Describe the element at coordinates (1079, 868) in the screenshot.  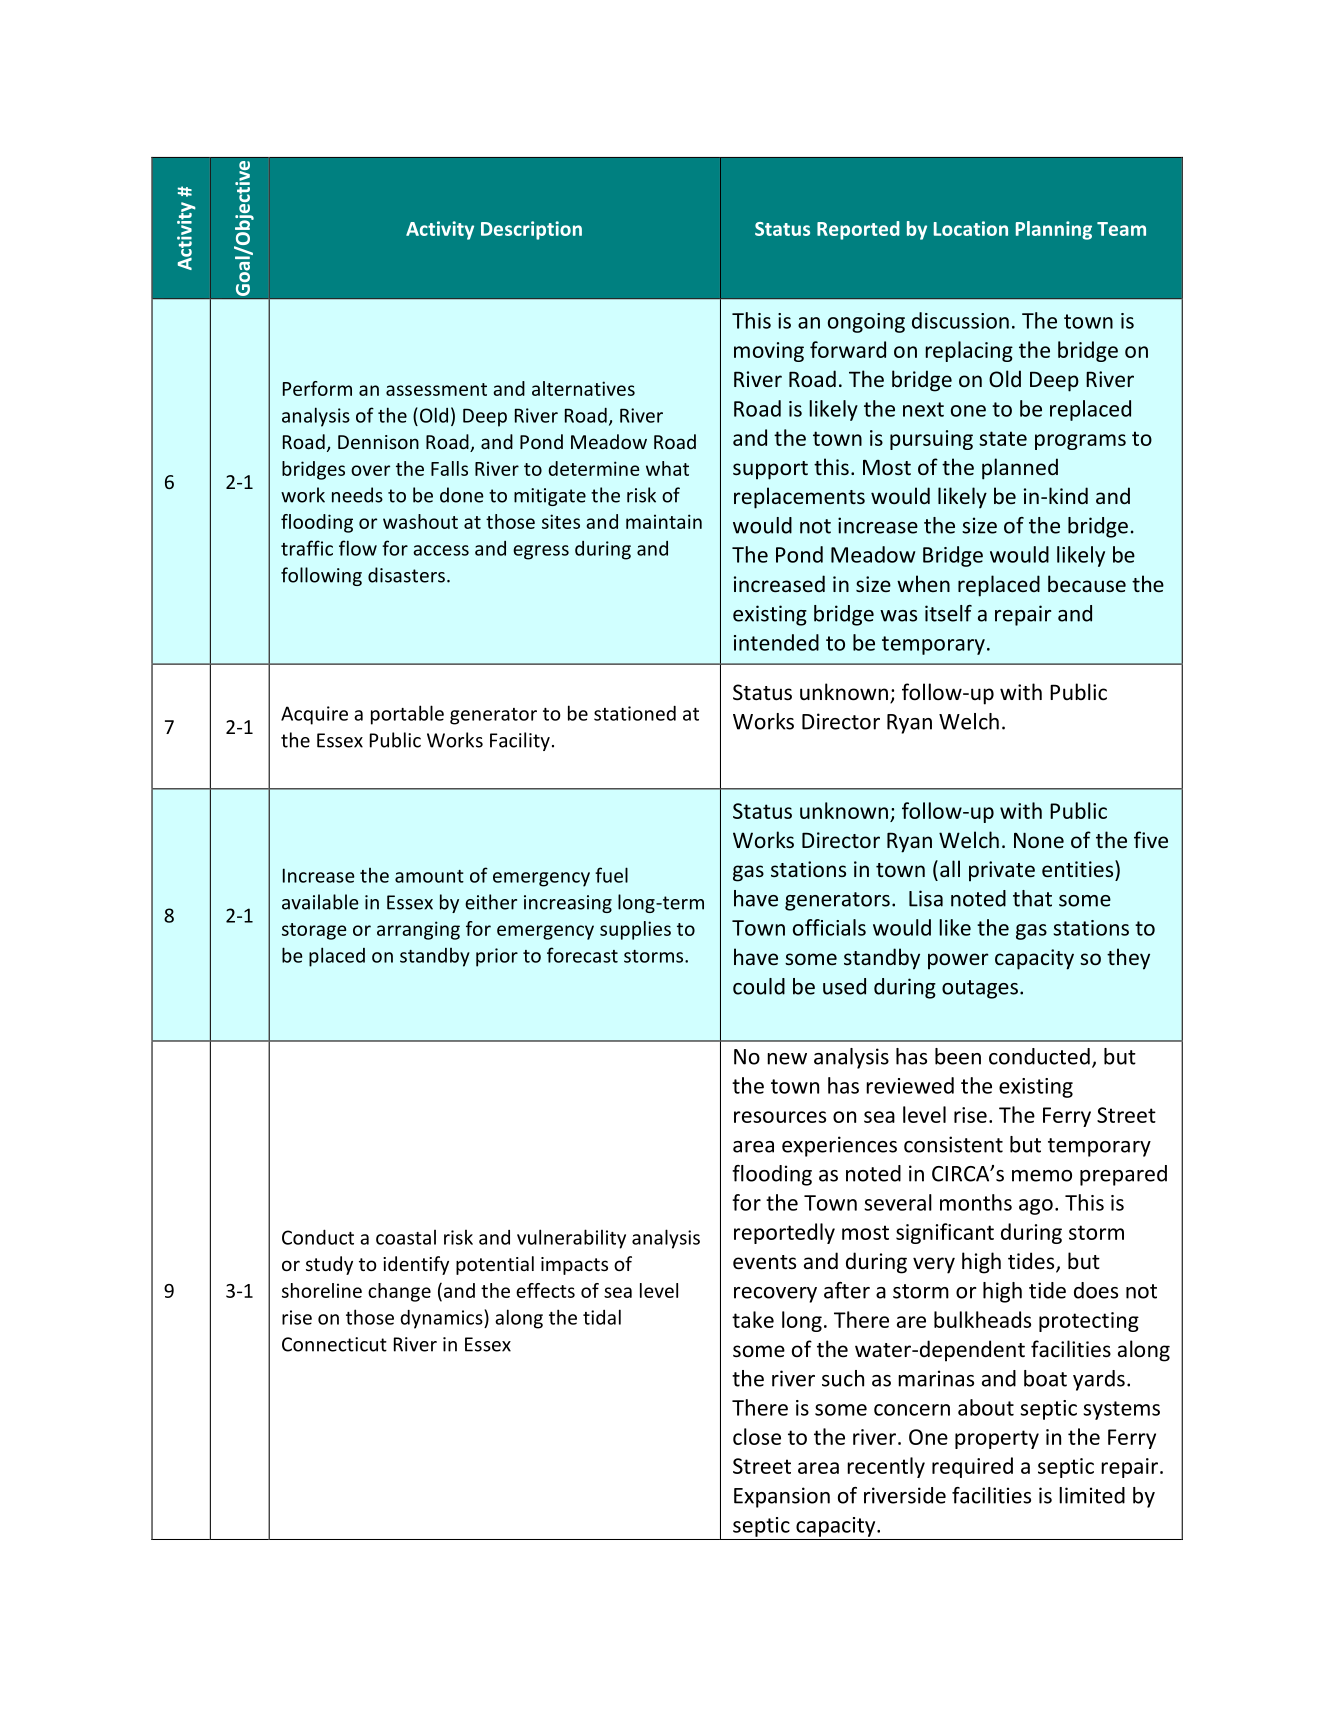
I see `entities` at that location.
